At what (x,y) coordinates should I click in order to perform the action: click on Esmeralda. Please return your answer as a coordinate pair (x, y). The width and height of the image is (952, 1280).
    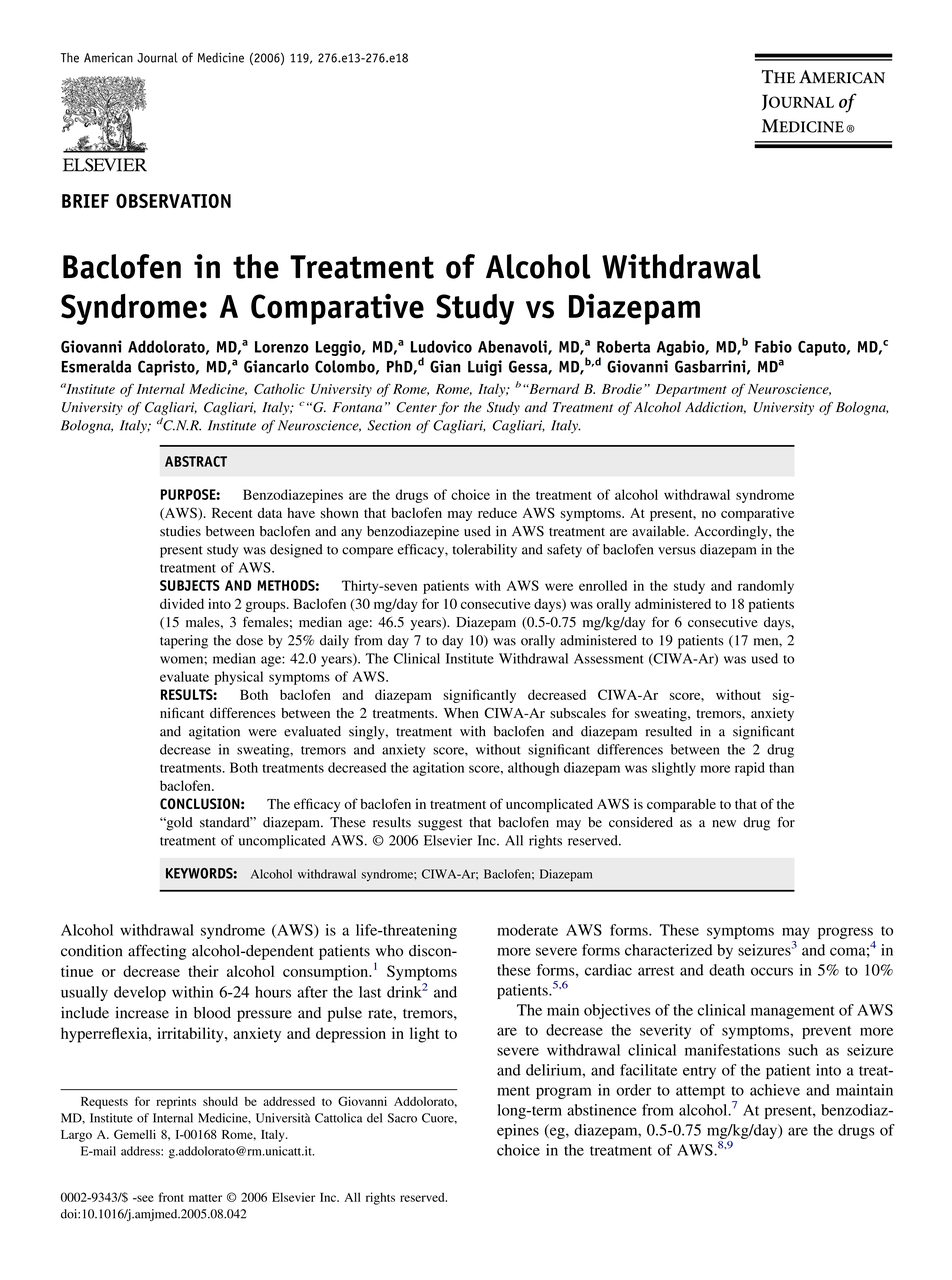
    Looking at the image, I should click on (96, 366).
